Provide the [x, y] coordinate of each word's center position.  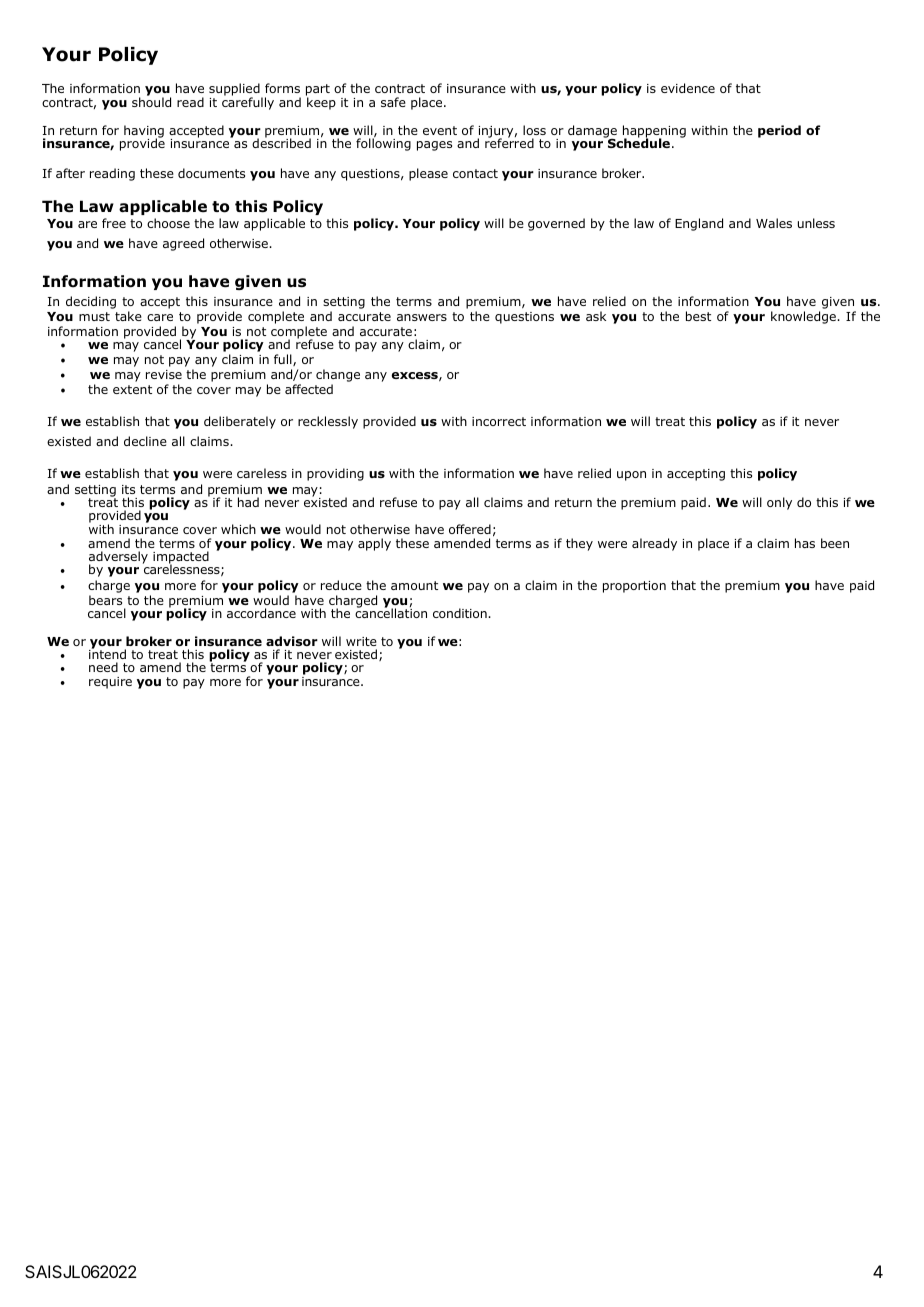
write [361, 641]
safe [393, 102]
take [128, 316]
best [698, 316]
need [103, 667]
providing [335, 474]
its [128, 489]
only [779, 503]
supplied [235, 90]
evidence [688, 88]
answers [422, 317]
